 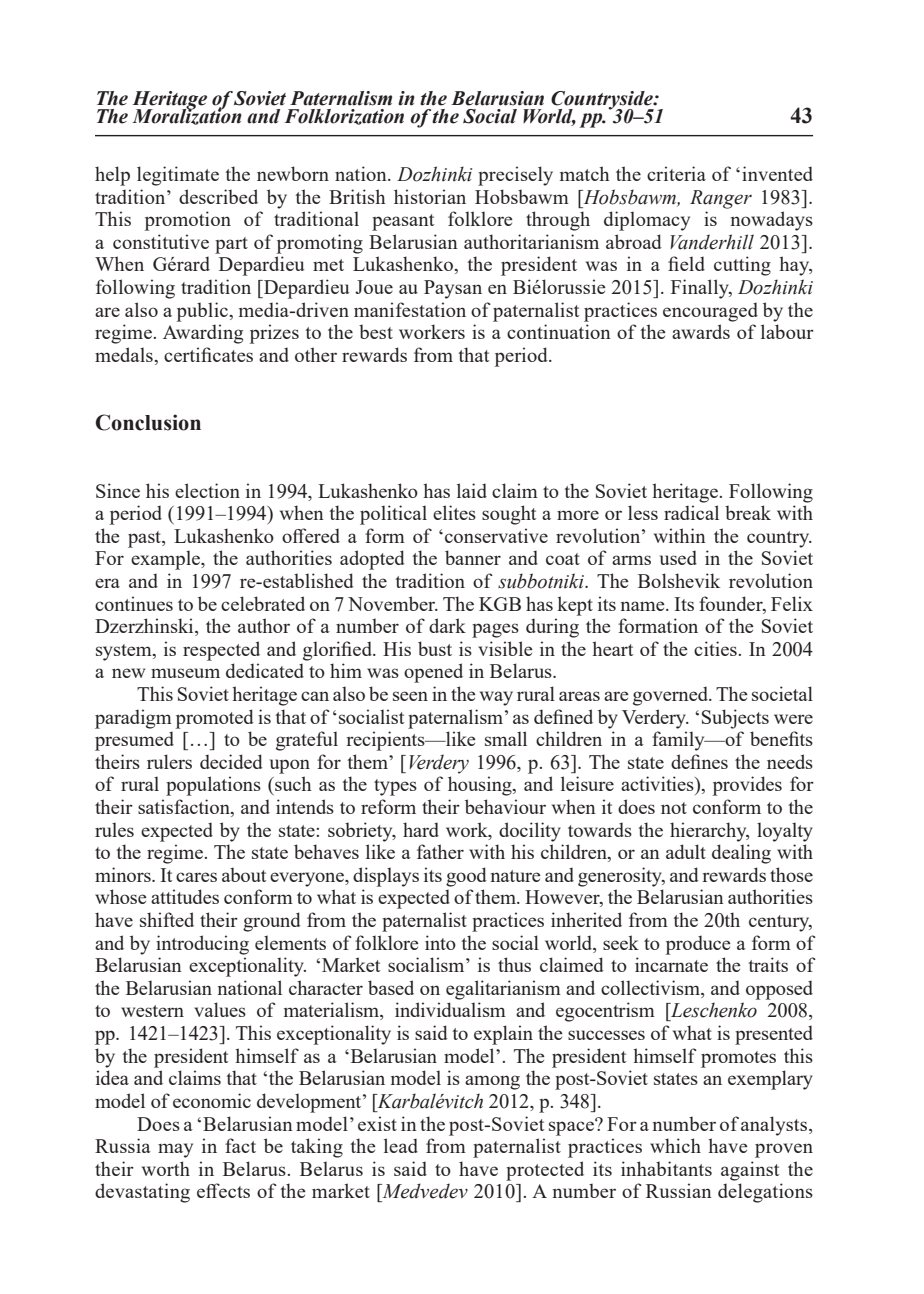 I want to click on against, so click(x=750, y=1171).
